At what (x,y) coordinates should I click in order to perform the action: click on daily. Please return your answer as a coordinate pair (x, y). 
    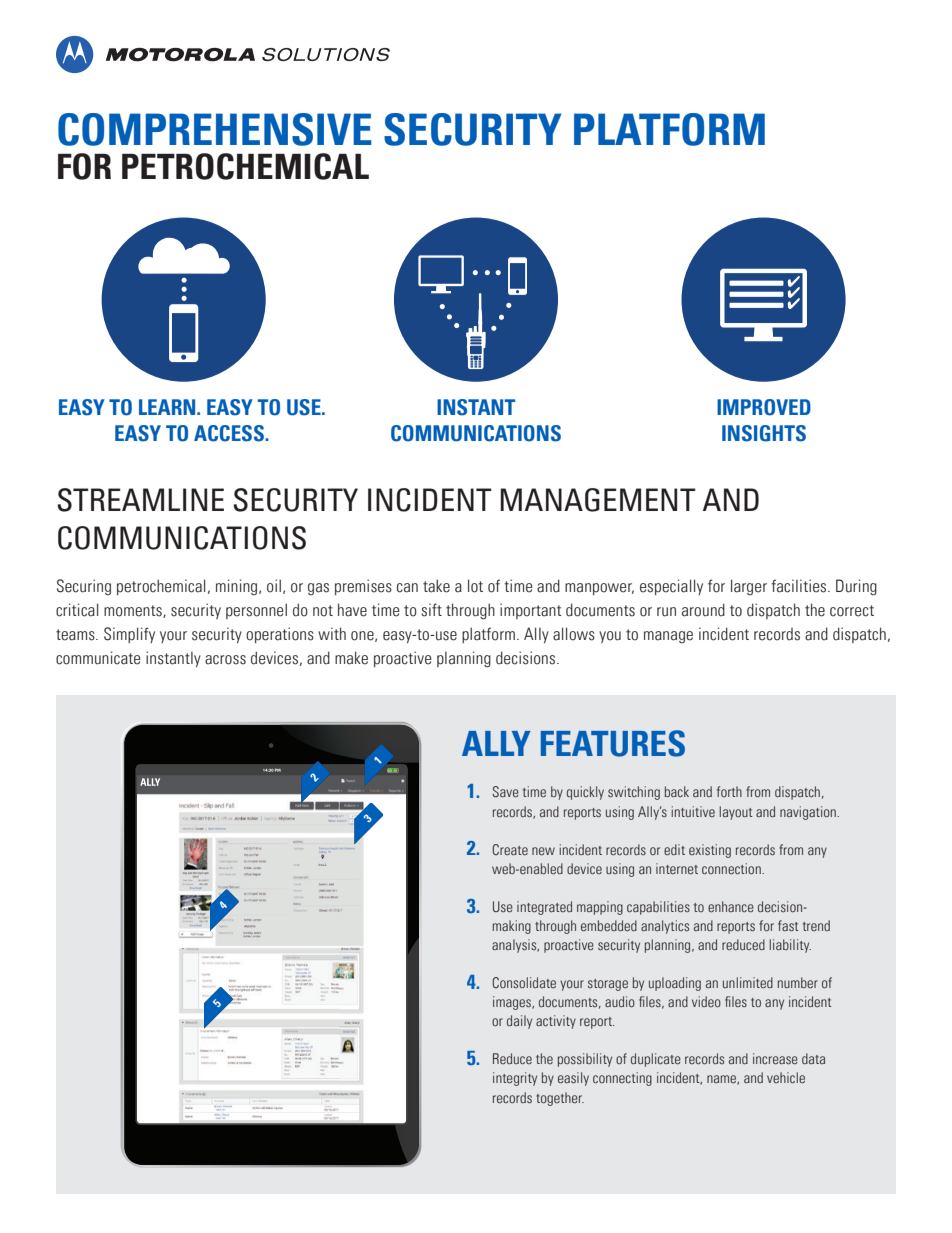
    Looking at the image, I should click on (519, 1022).
